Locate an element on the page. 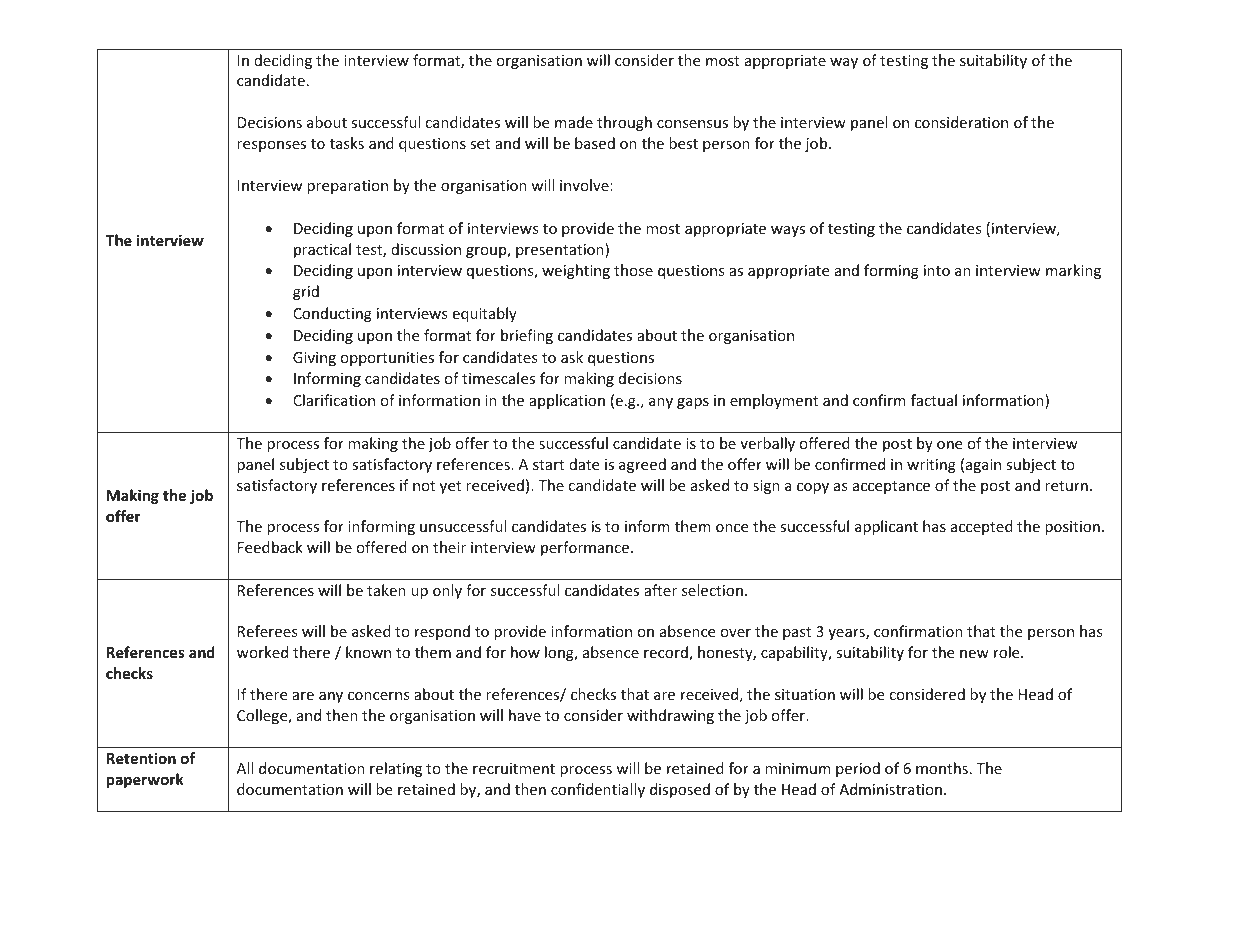 The width and height of the image is (1233, 952). Clarification is located at coordinates (334, 400).
